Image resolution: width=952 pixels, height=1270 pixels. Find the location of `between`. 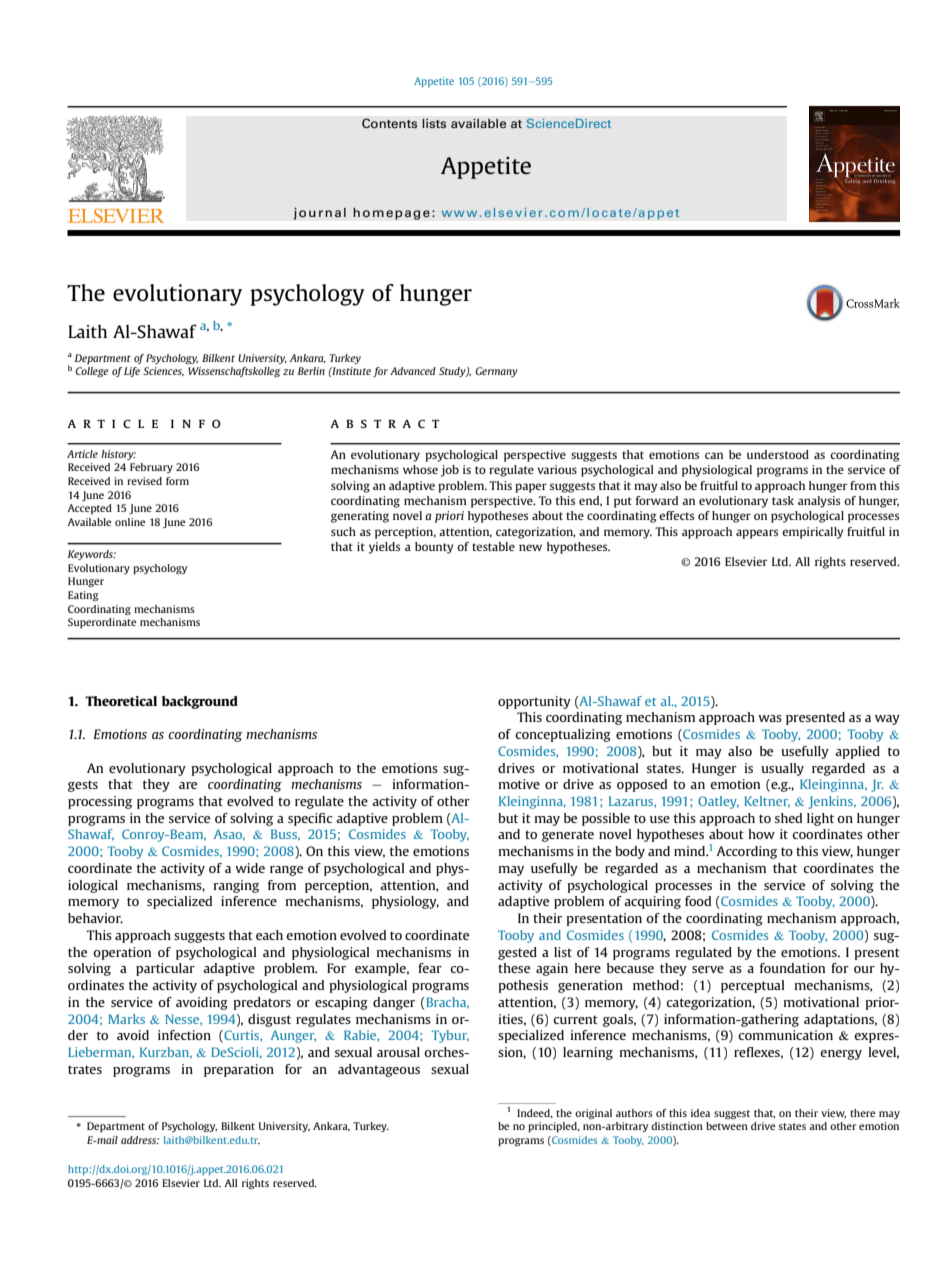

between is located at coordinates (727, 1126).
